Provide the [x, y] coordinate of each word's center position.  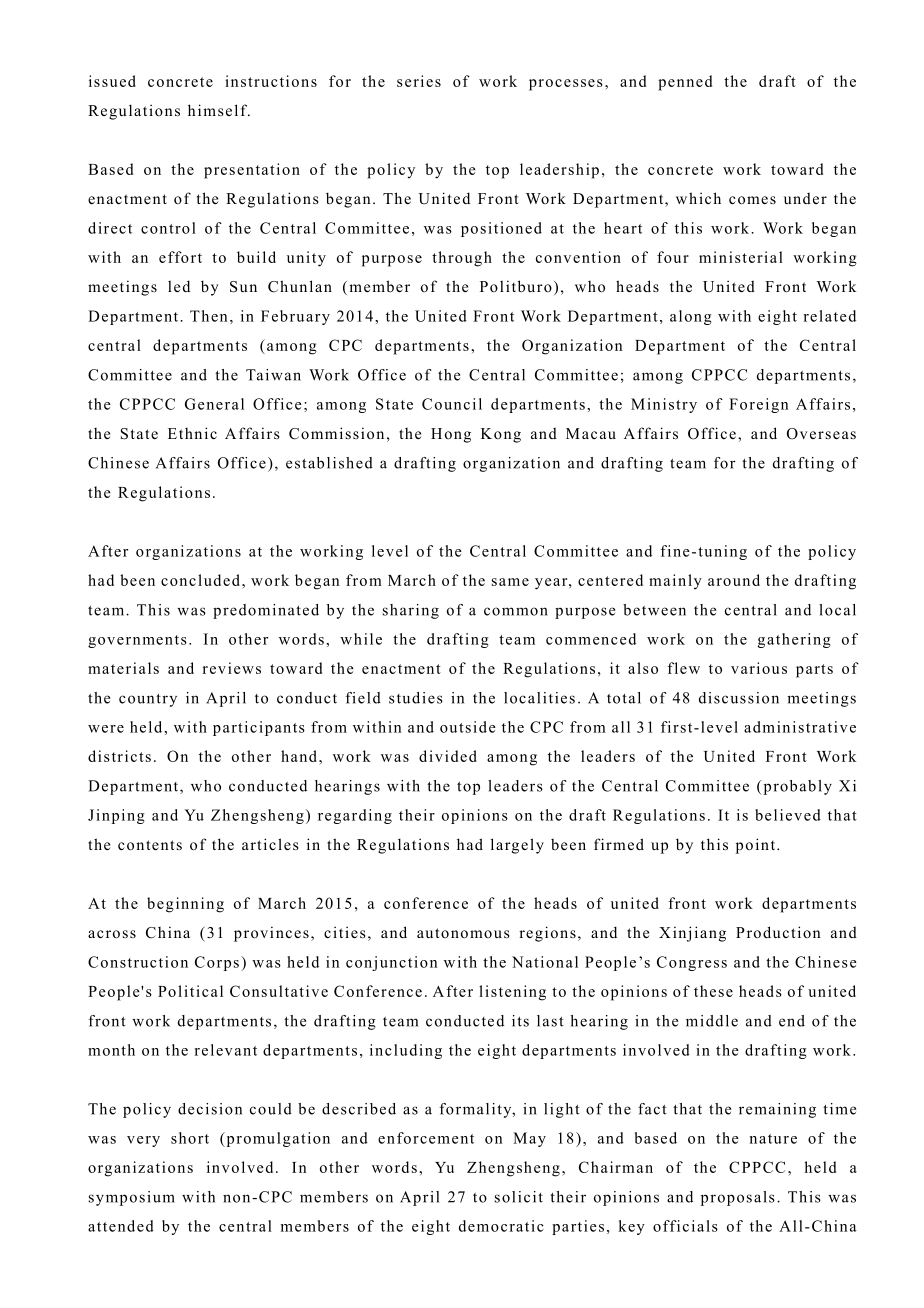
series [419, 81]
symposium [132, 1198]
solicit [519, 1197]
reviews [232, 668]
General [214, 404]
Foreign [758, 405]
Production [778, 932]
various [759, 668]
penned [685, 83]
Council [452, 404]
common [516, 611]
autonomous [463, 933]
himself [219, 110]
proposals [738, 1198]
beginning [185, 905]
